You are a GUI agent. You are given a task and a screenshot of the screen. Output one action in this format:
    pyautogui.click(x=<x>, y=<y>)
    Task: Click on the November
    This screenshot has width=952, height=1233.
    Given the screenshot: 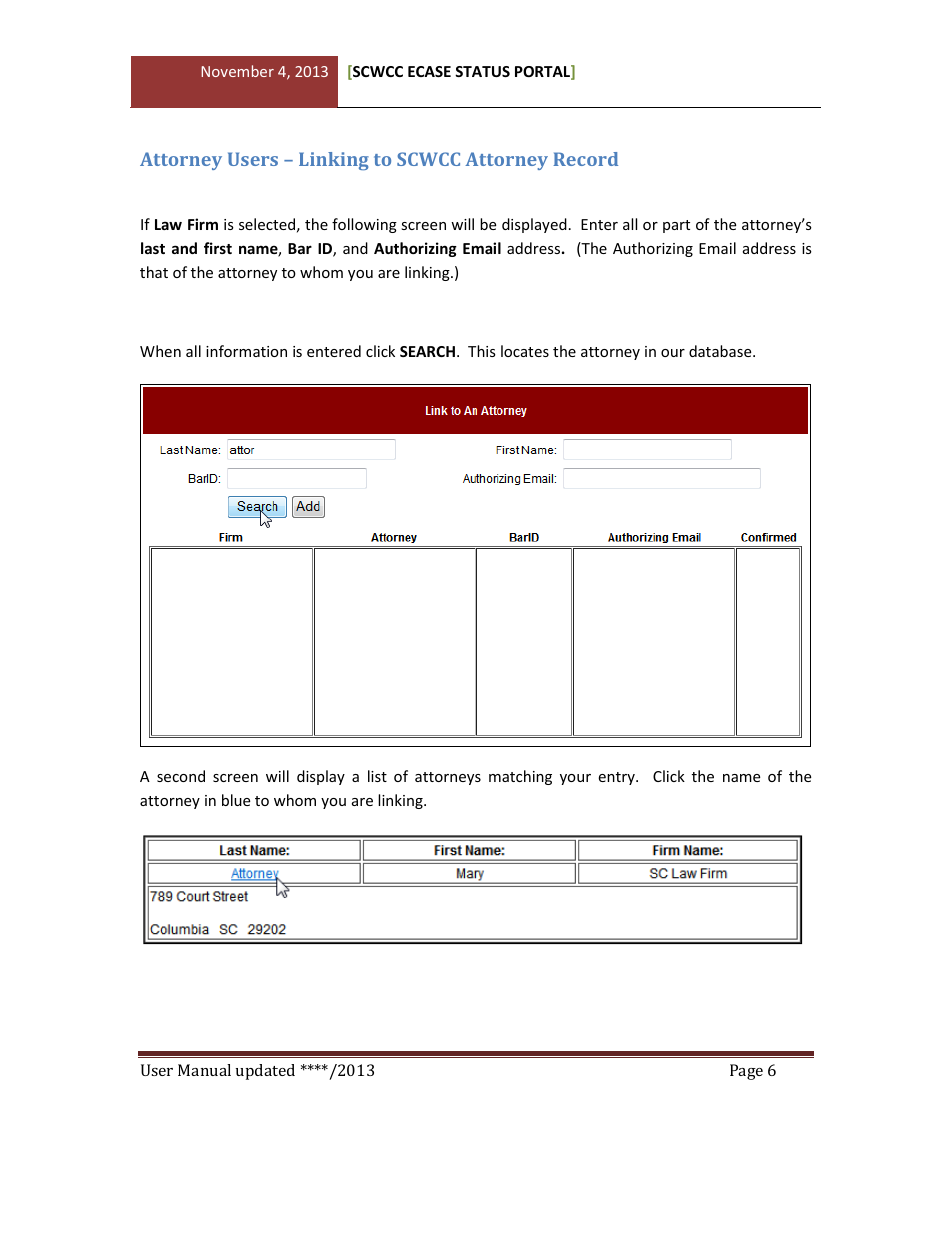 What is the action you would take?
    pyautogui.click(x=237, y=71)
